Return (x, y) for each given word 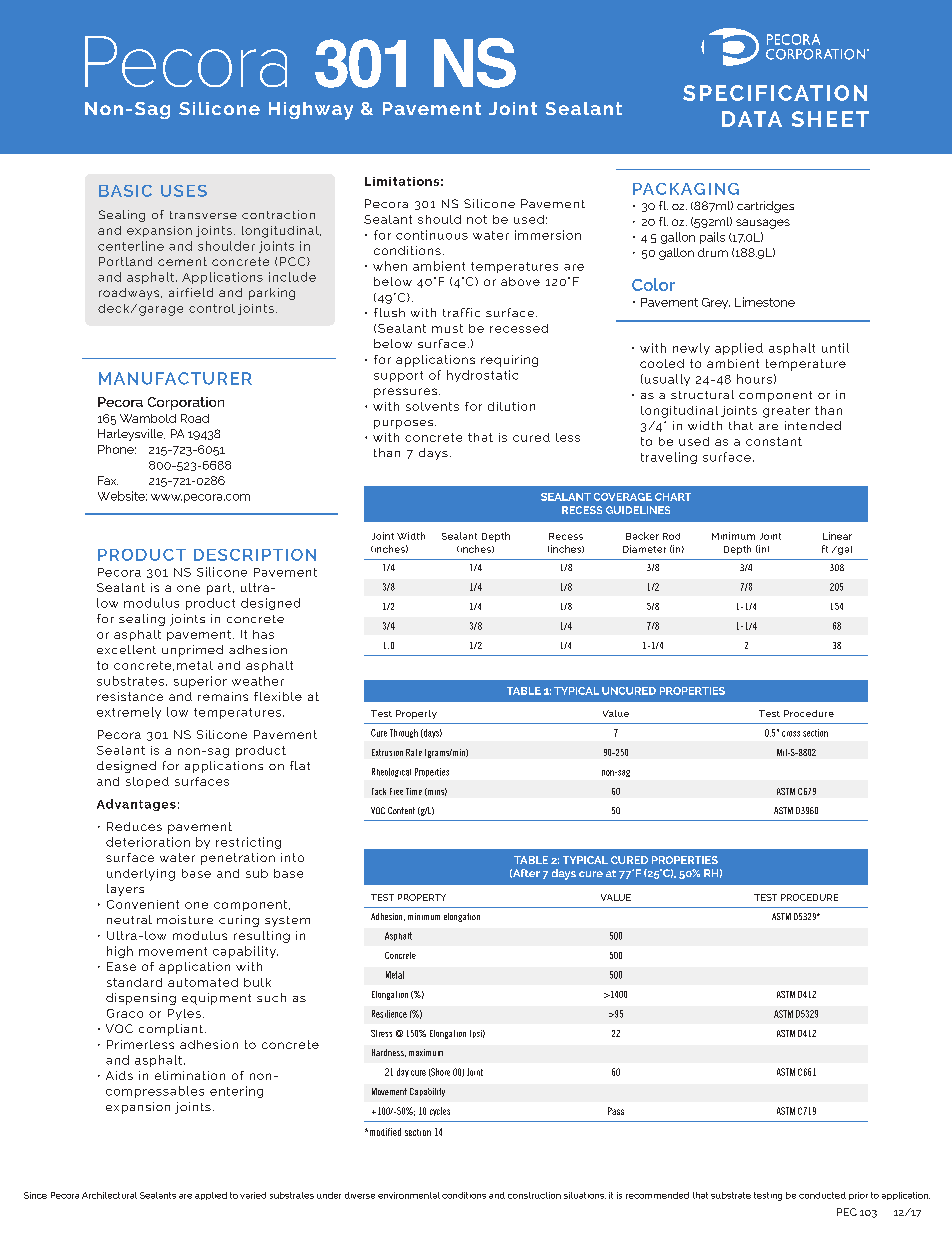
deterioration (148, 842)
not (477, 219)
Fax (108, 480)
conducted (822, 1195)
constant (774, 441)
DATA (752, 119)
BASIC (125, 191)
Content (401, 810)
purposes (405, 424)
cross (791, 734)
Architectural (109, 1195)
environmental (409, 1195)
